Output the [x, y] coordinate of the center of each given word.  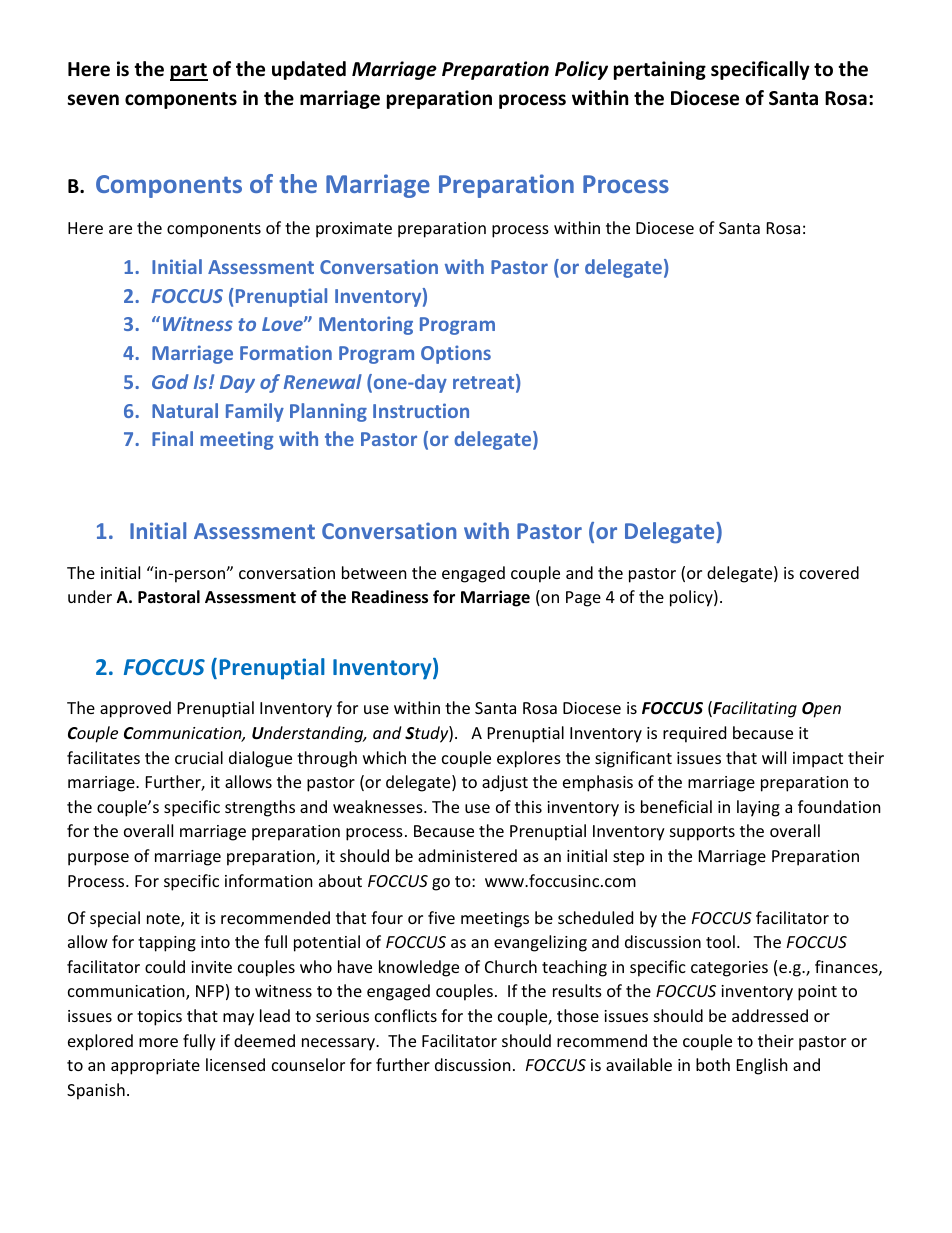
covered [829, 572]
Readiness [390, 597]
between [374, 572]
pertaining [660, 70]
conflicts [406, 1015]
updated [309, 70]
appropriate [155, 1067]
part [189, 72]
